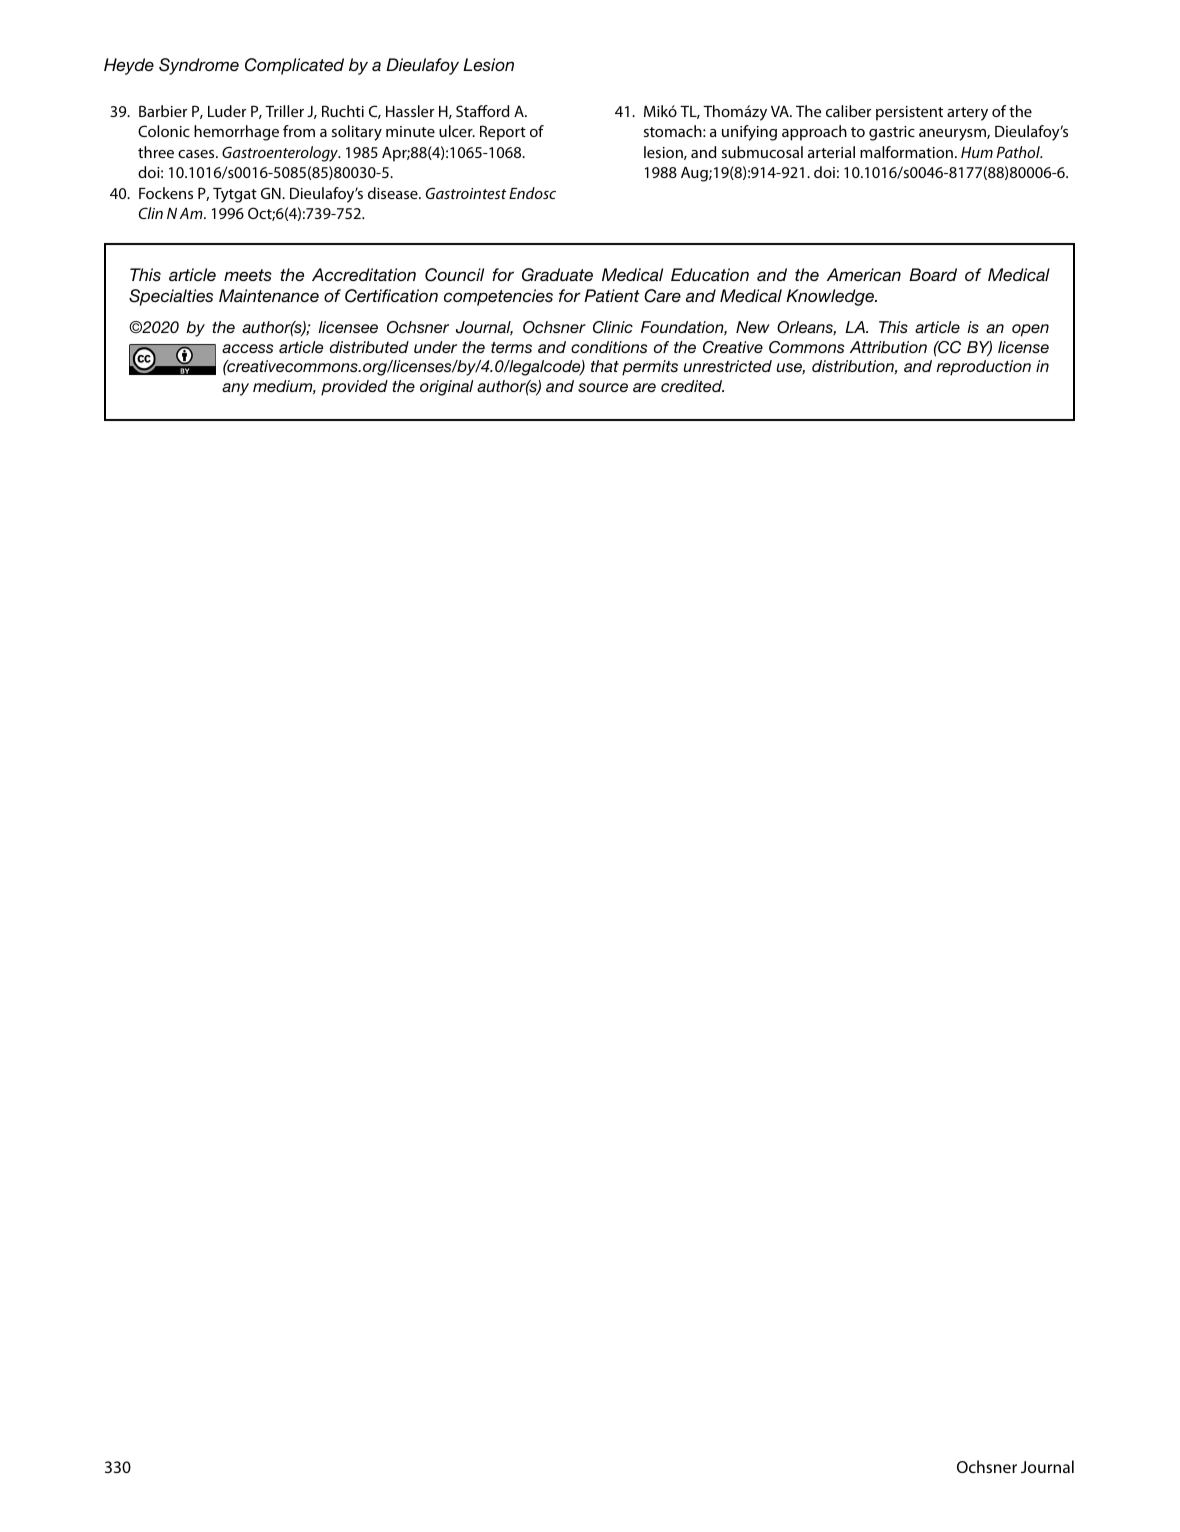 The width and height of the screenshot is (1180, 1532). Describe the element at coordinates (831, 297) in the screenshot. I see `Knowledge` at that location.
